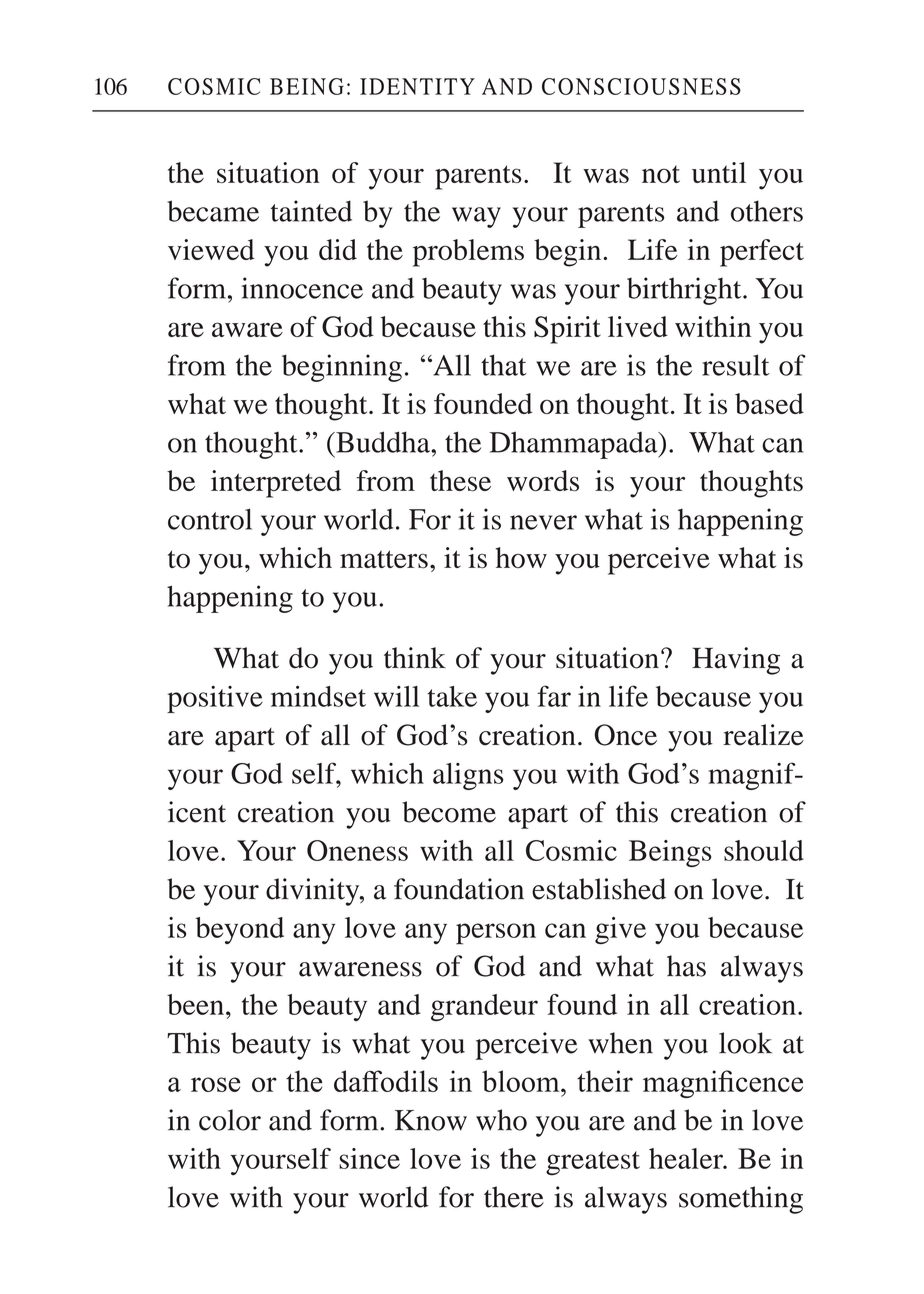 Image resolution: width=924 pixels, height=1294 pixels. What do you see at coordinates (504, 365) in the screenshot?
I see `that` at bounding box center [504, 365].
